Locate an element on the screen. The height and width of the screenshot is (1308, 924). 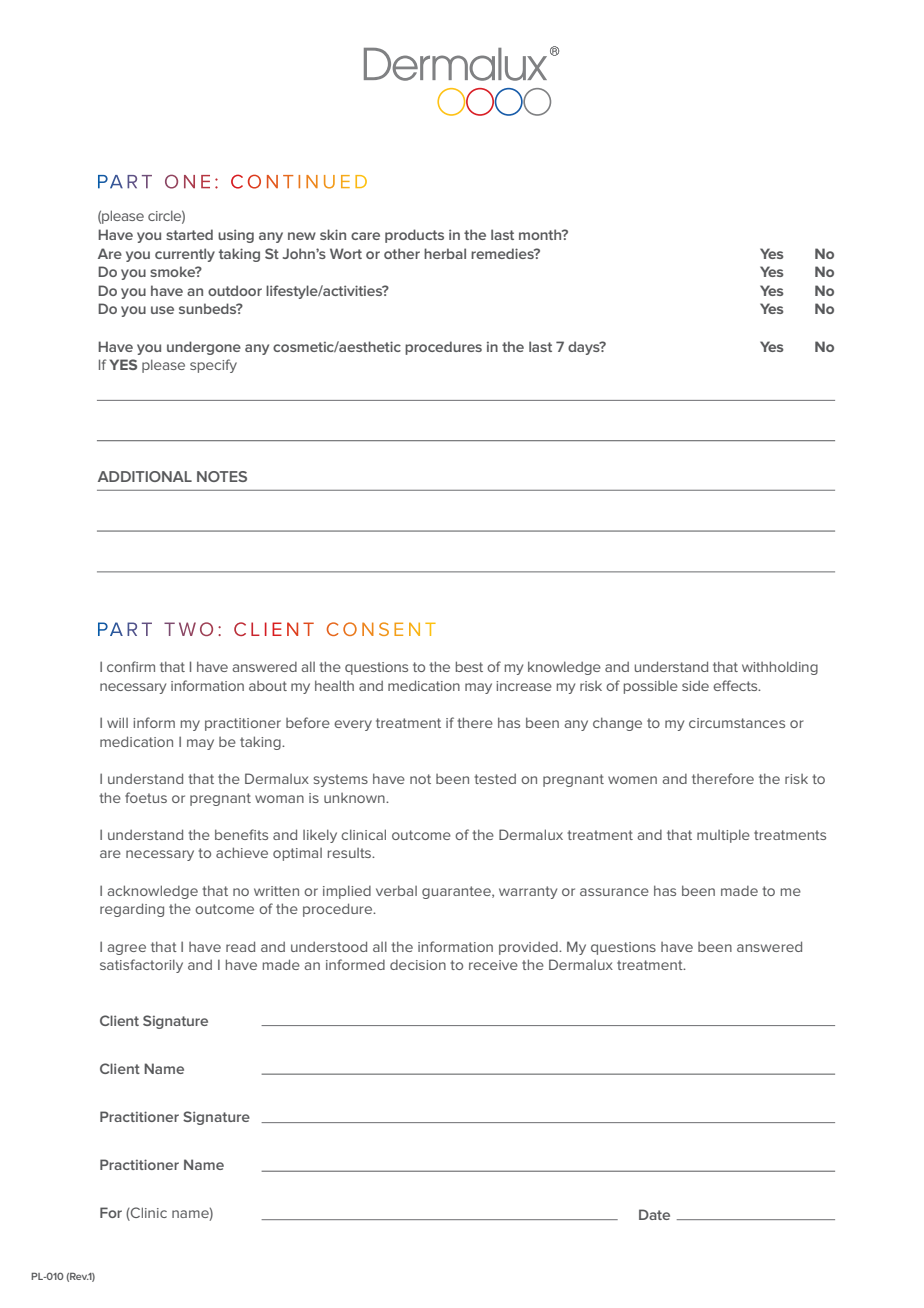
products is located at coordinates (414, 236).
